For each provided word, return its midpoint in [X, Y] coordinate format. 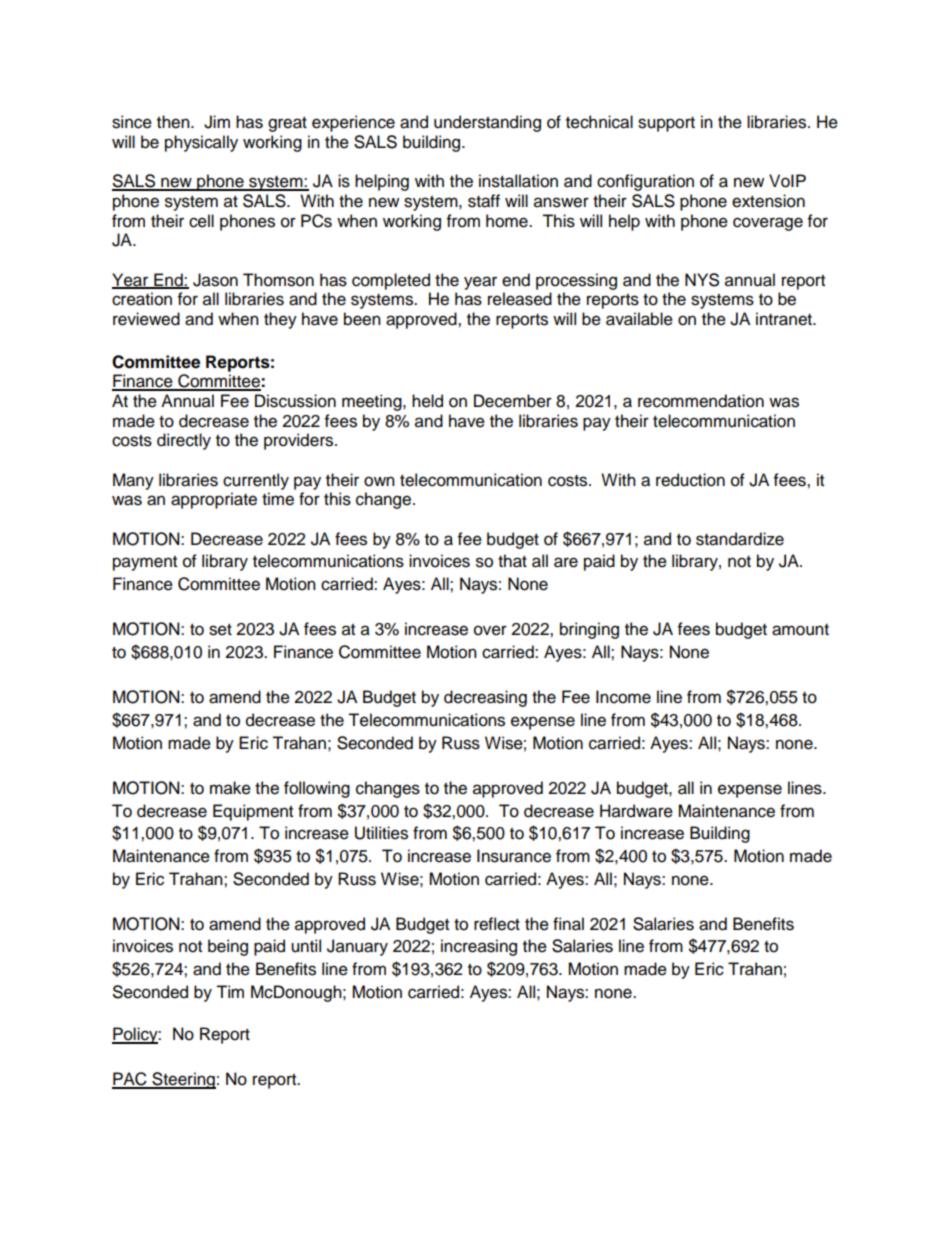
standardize [740, 539]
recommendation [701, 401]
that [512, 561]
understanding [487, 123]
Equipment [253, 812]
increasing [479, 947]
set [220, 630]
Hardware [636, 811]
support [666, 124]
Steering [183, 1080]
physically [201, 143]
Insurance [514, 856]
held [427, 401]
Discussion [295, 401]
